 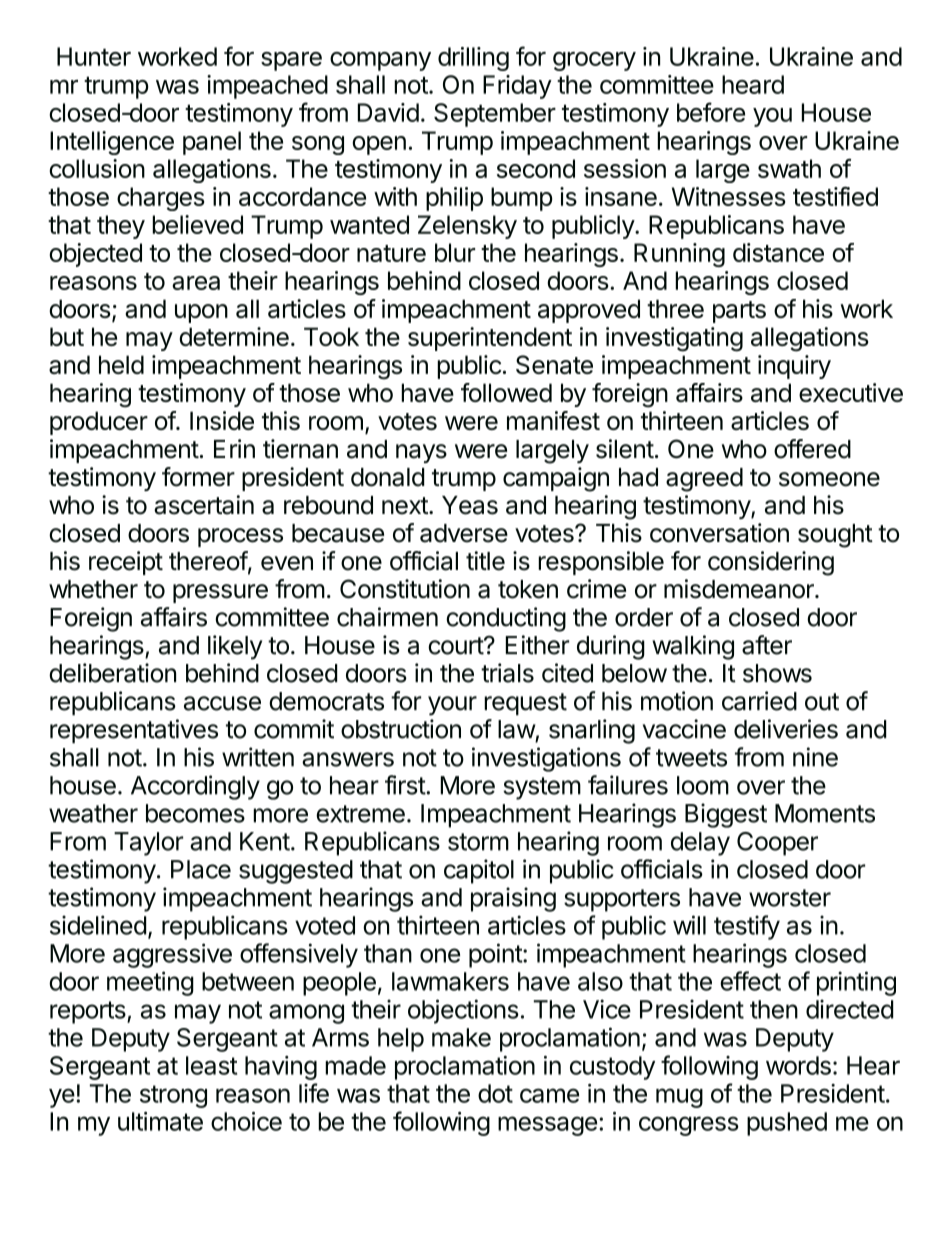 I want to click on drilling, so click(x=473, y=59).
